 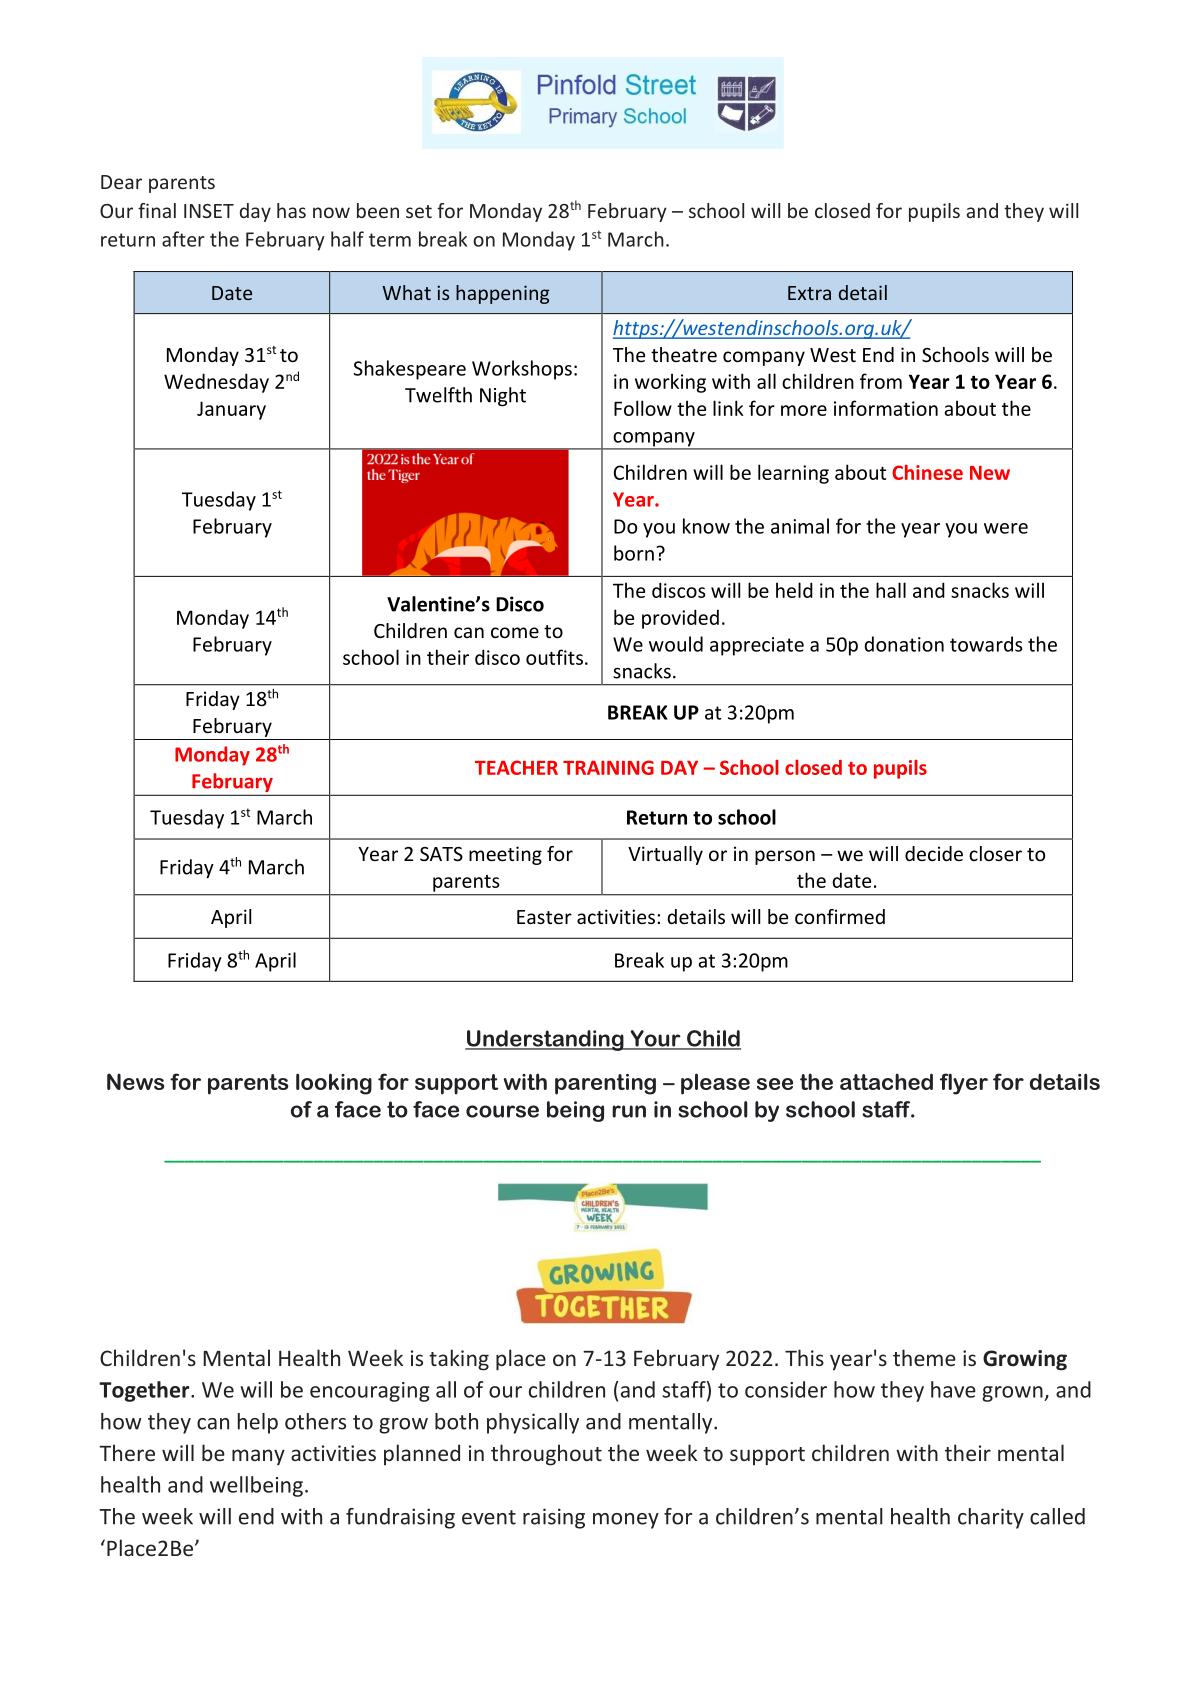 What do you see at coordinates (209, 211) in the screenshot?
I see `INSET` at bounding box center [209, 211].
